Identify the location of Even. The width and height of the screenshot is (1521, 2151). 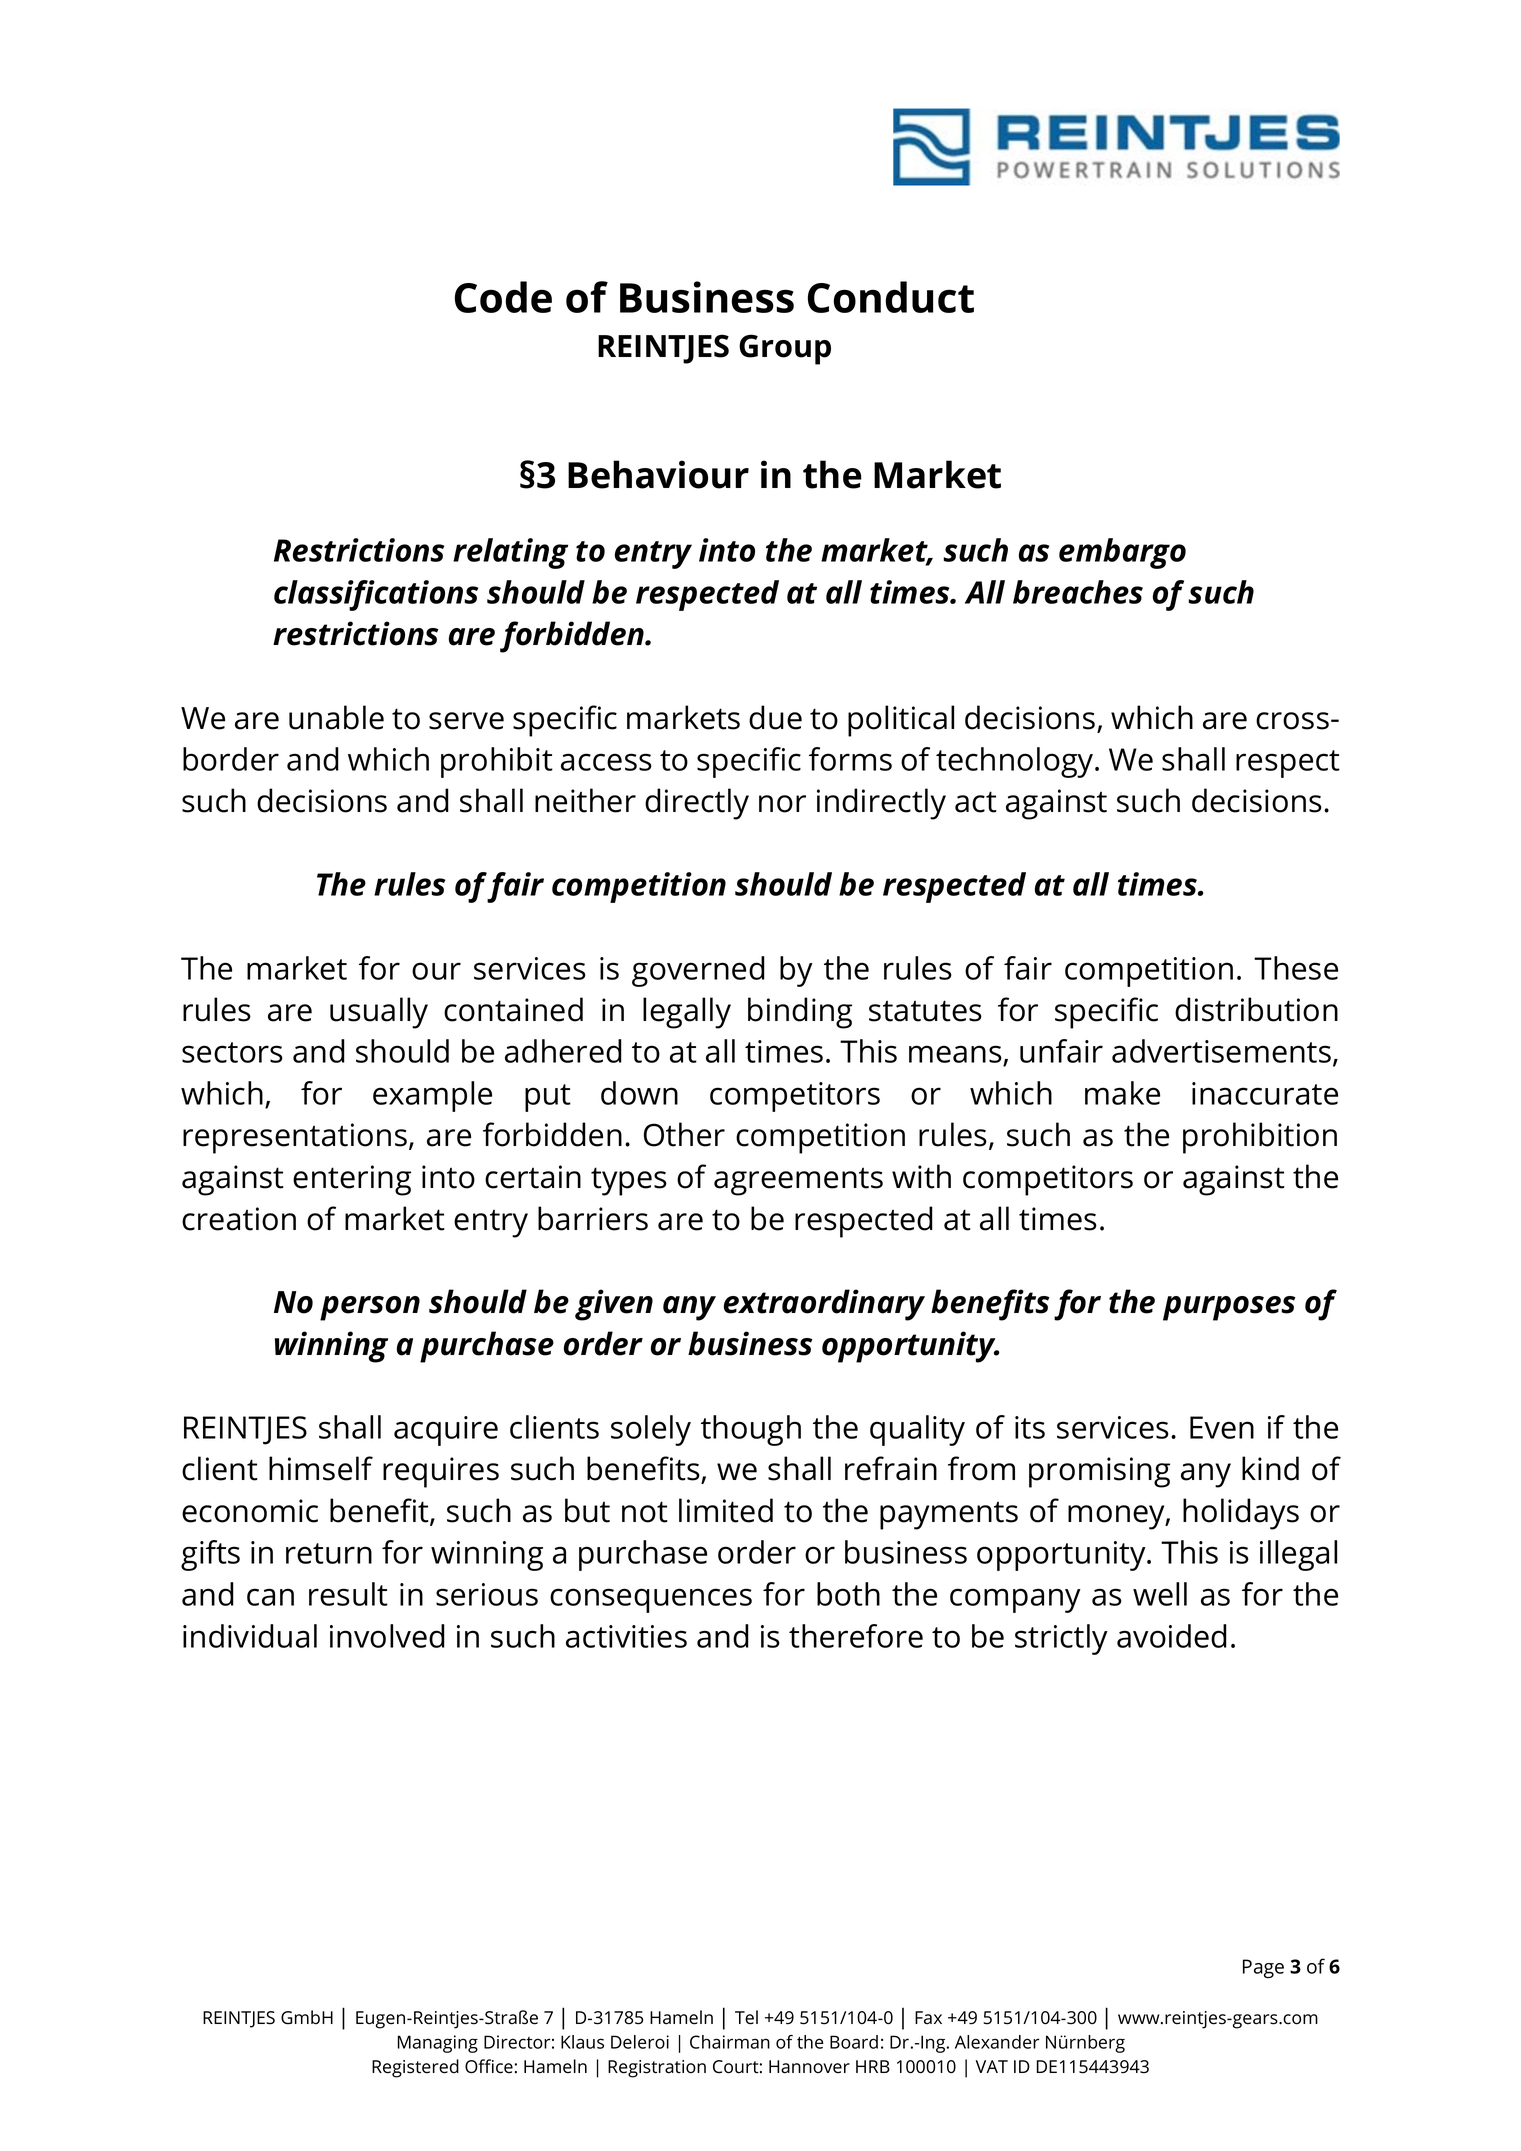
(1222, 1427).
